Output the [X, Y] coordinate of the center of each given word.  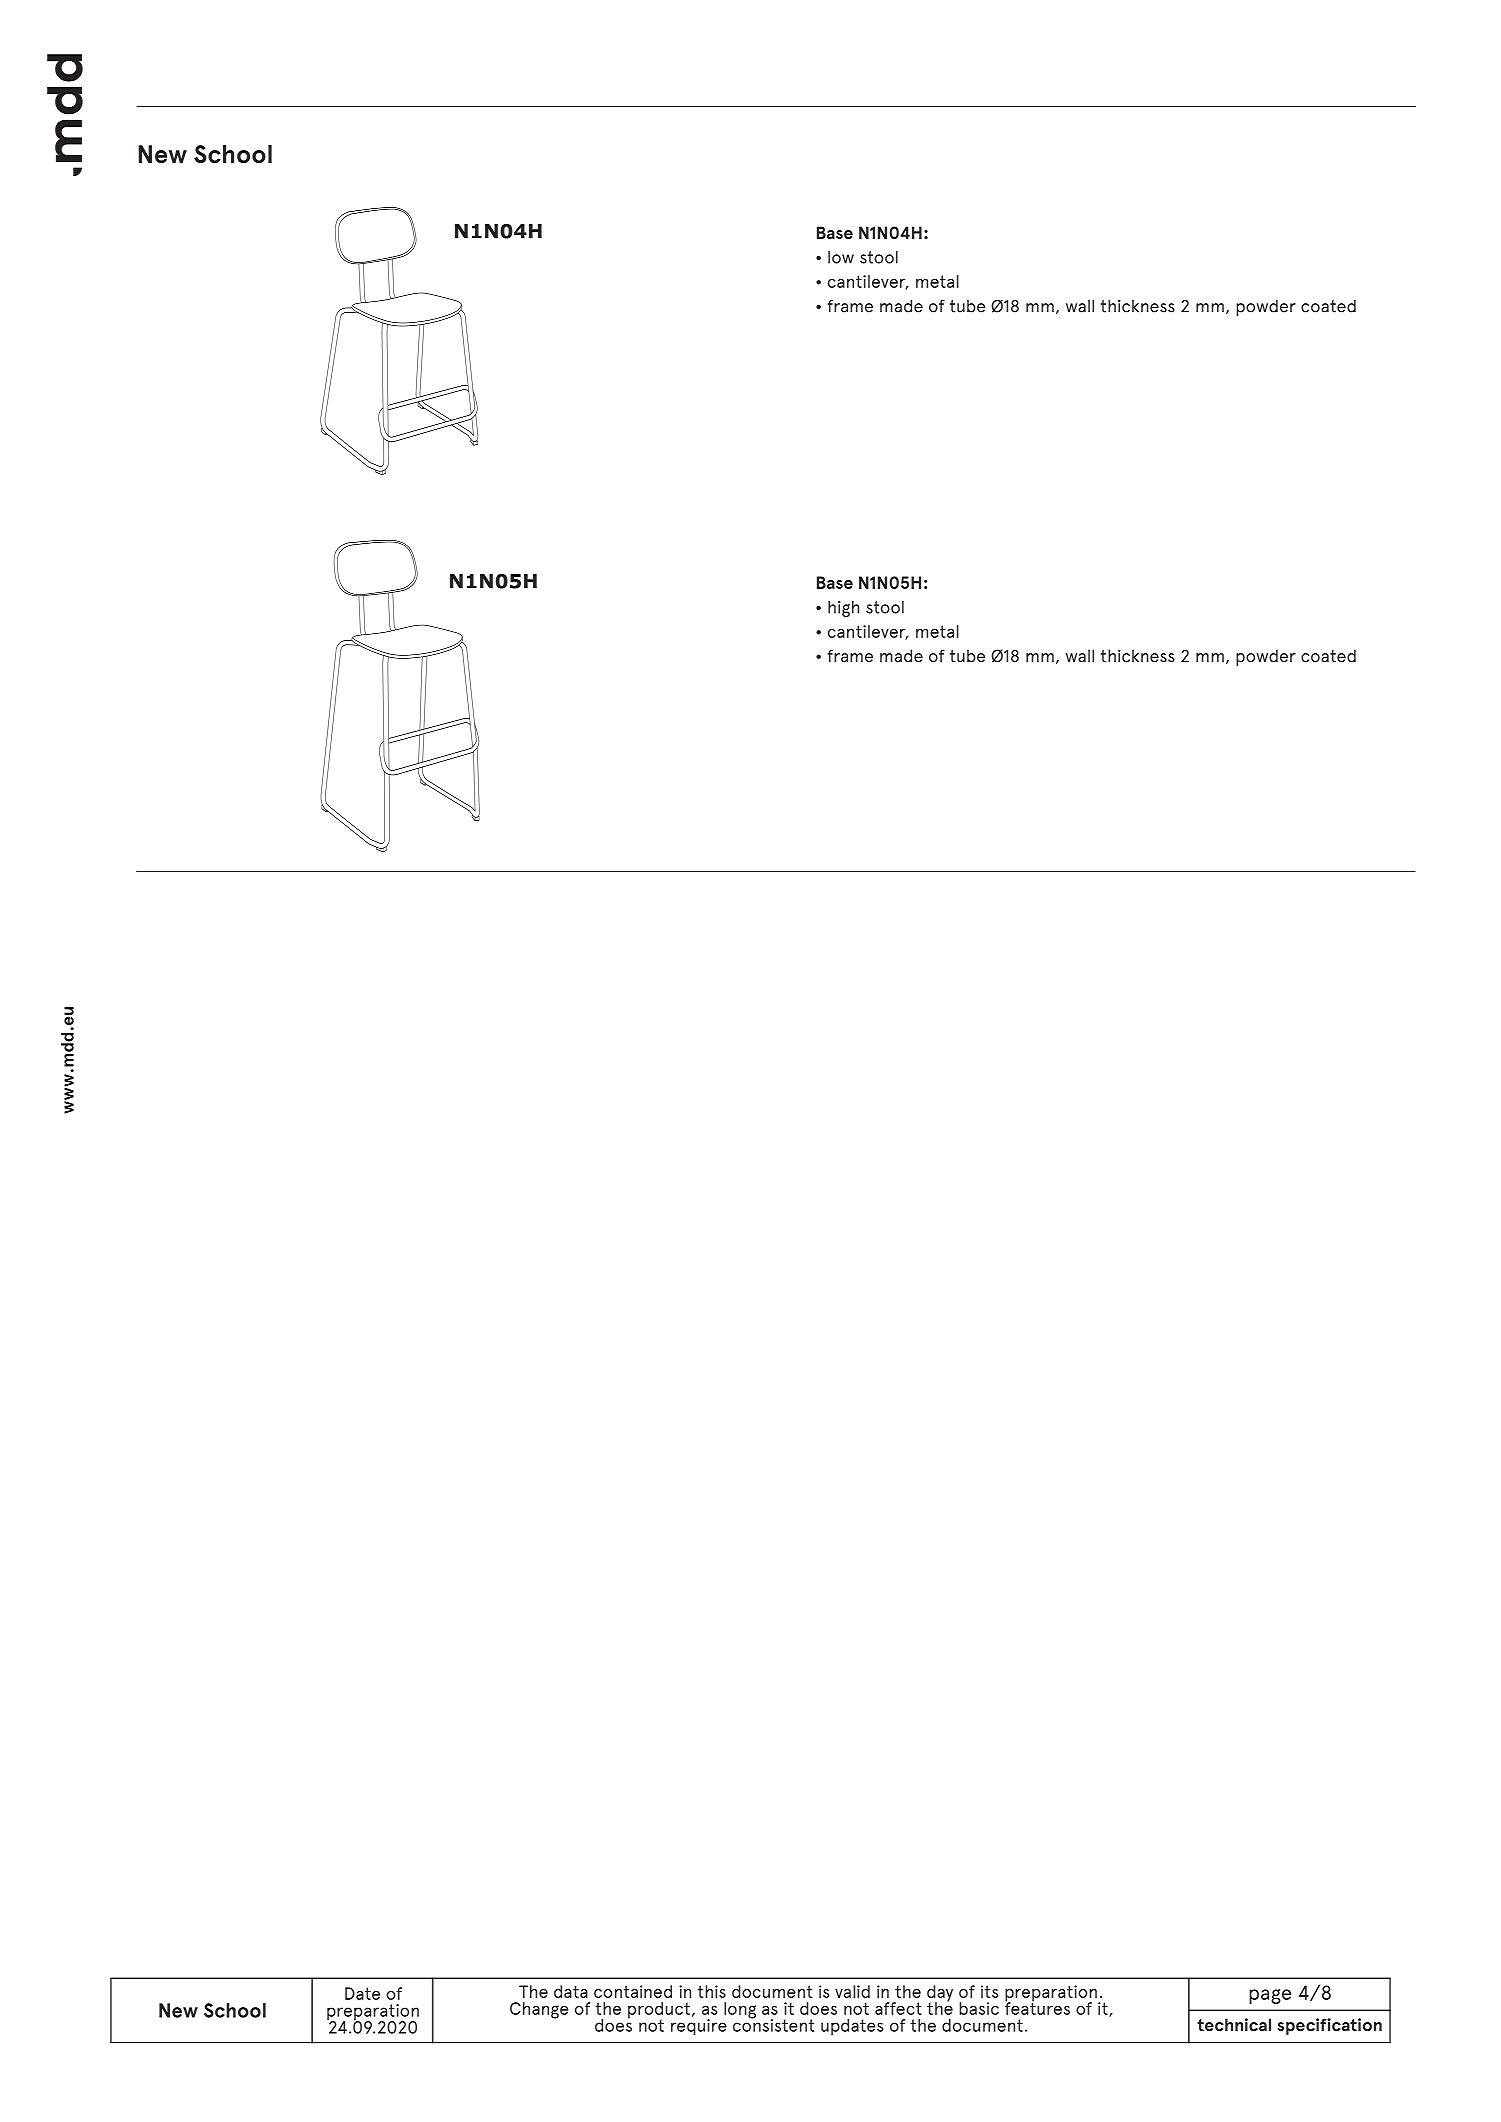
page [1270, 1996]
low [841, 257]
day [940, 1994]
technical [1234, 2025]
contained [633, 1991]
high [843, 609]
